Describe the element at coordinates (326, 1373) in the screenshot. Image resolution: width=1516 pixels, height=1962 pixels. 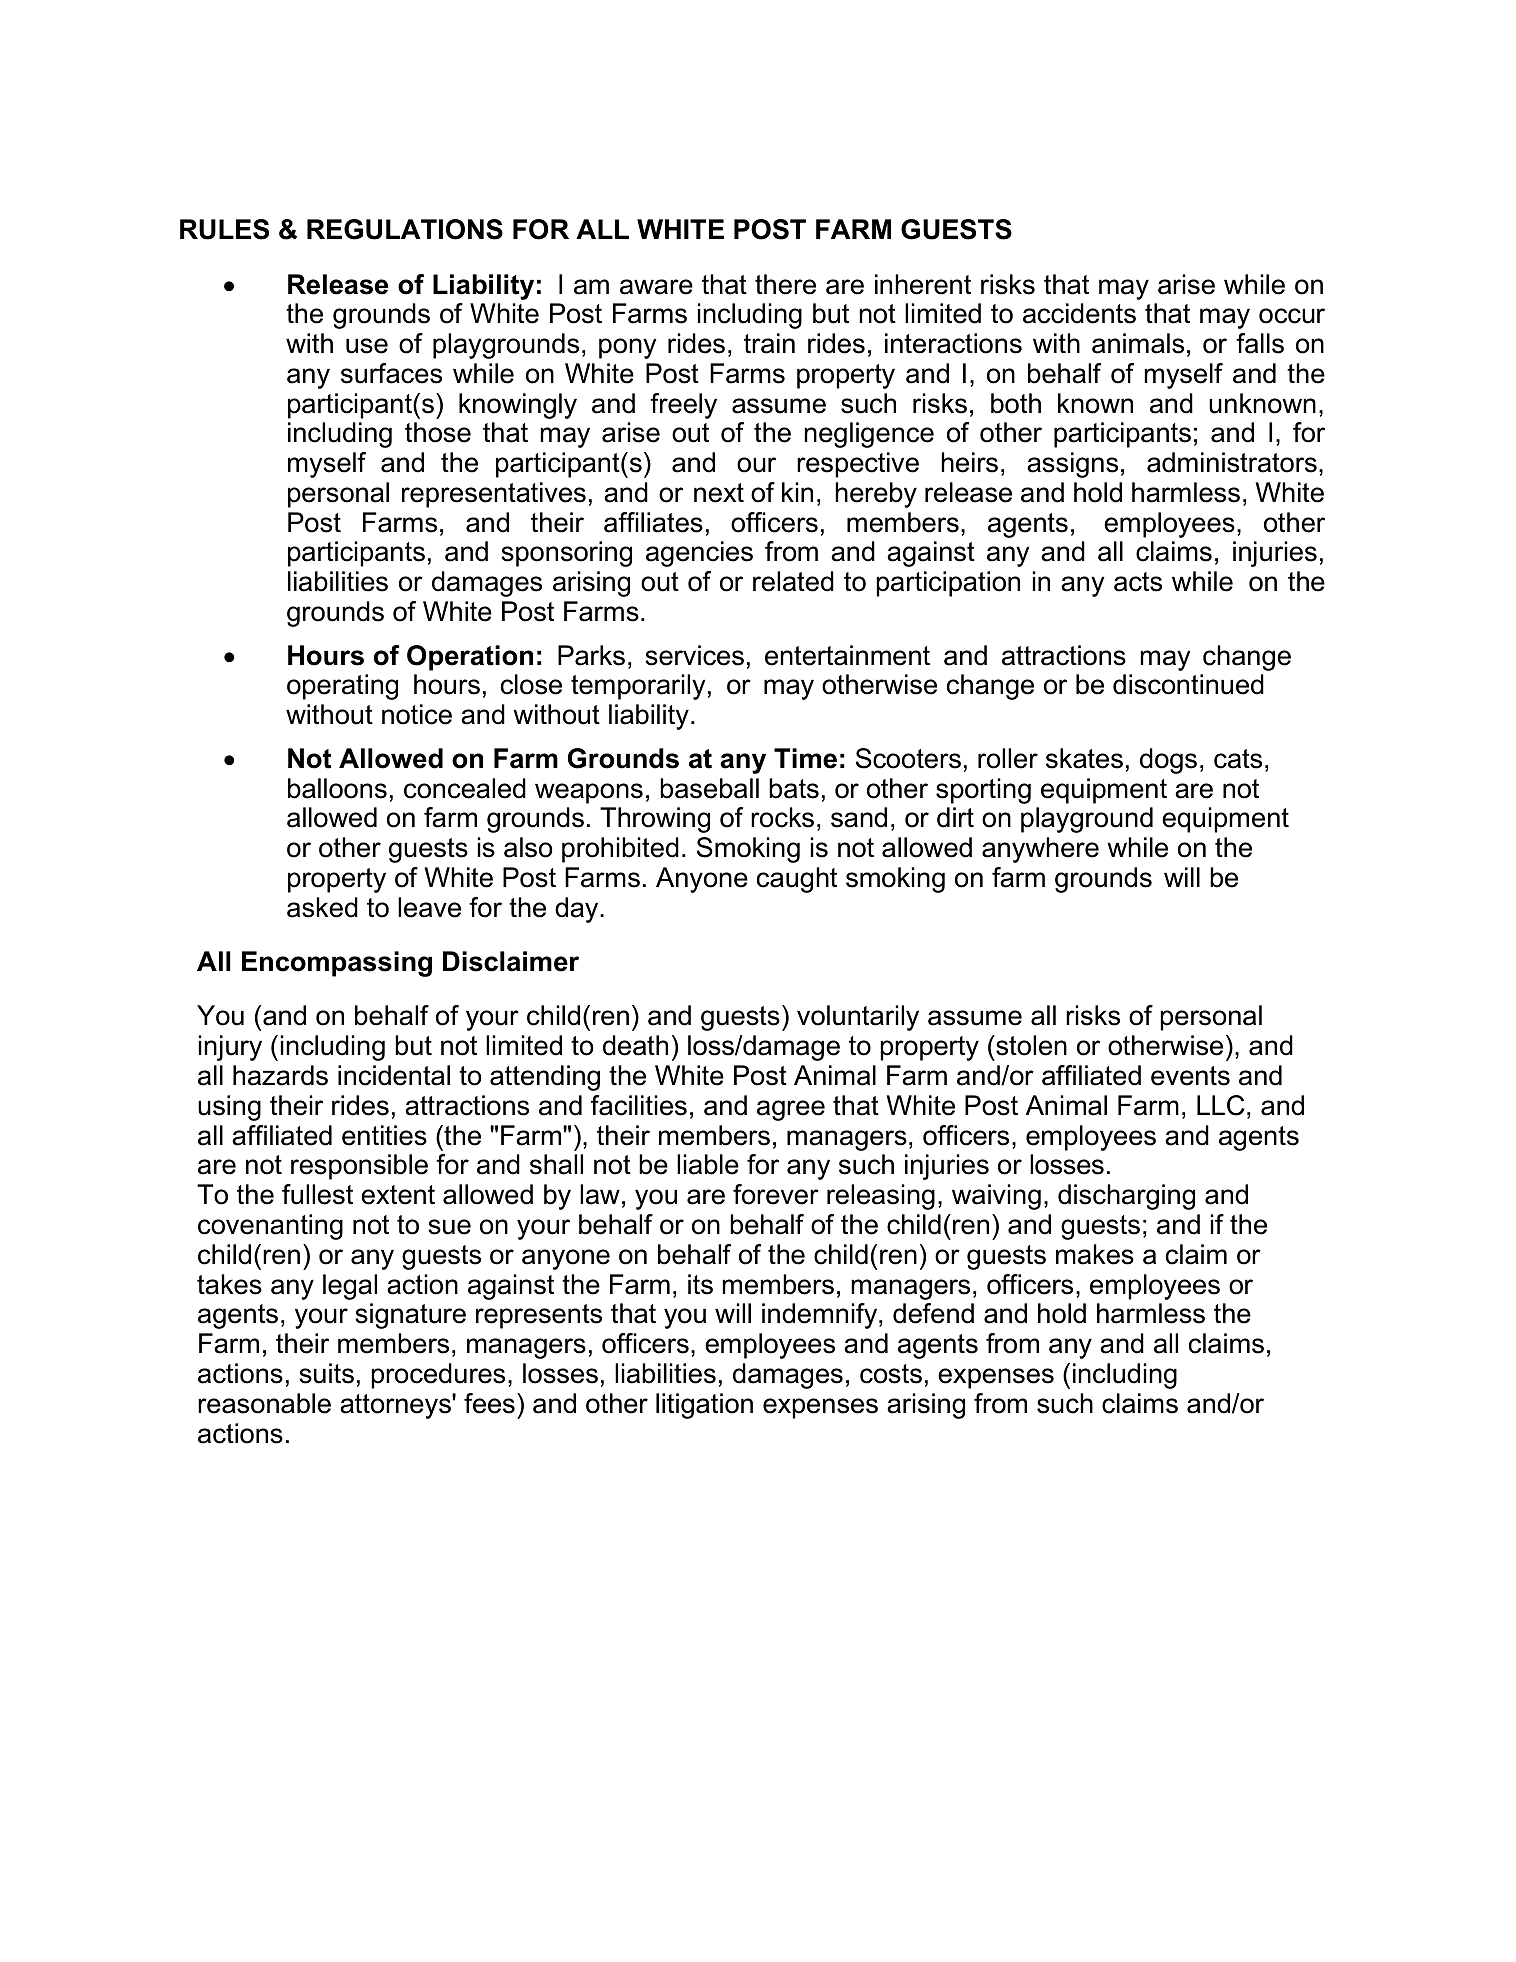
I see `suits` at that location.
